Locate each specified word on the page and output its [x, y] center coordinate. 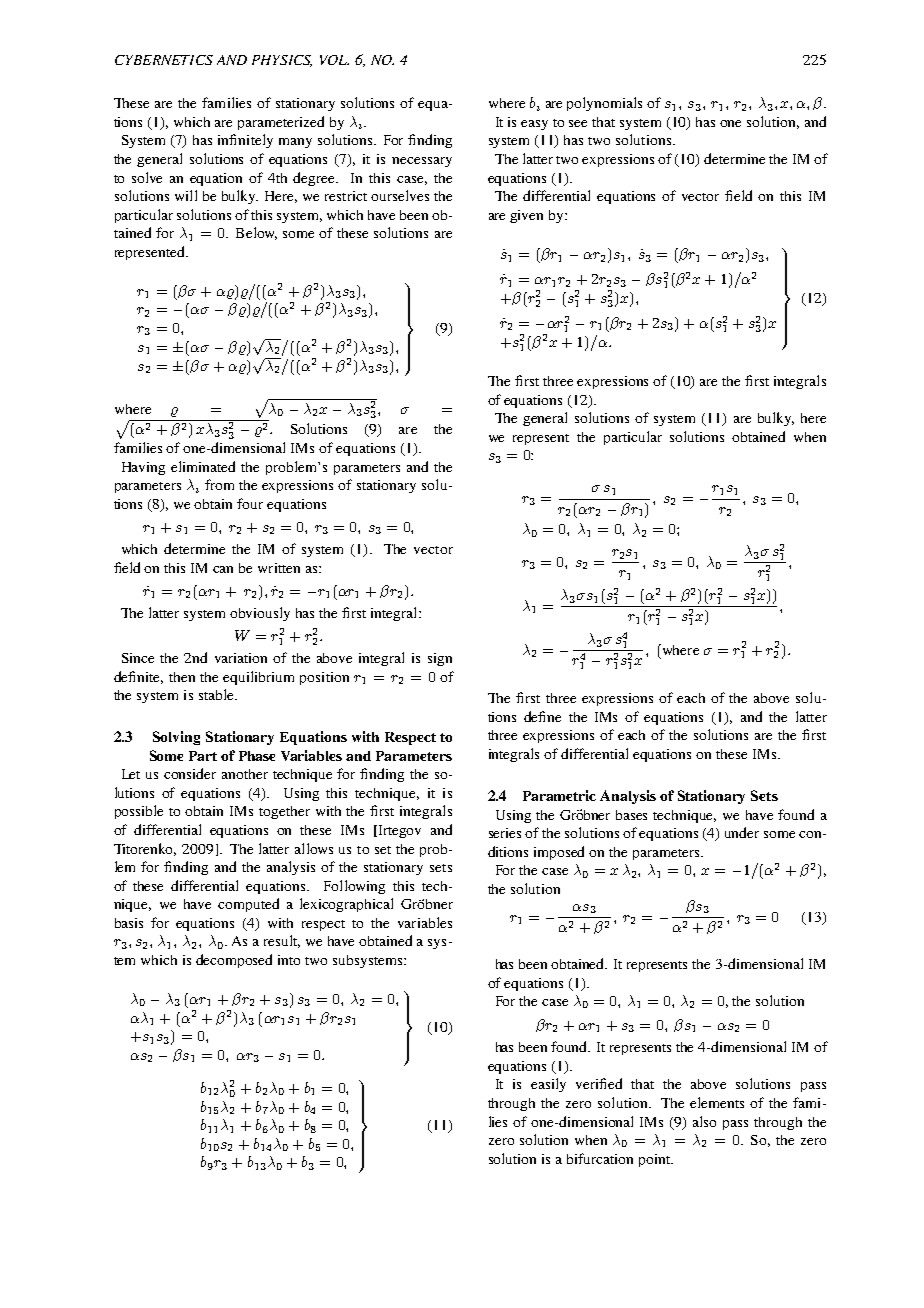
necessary [422, 162]
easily [548, 1085]
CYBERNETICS [164, 60]
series [505, 833]
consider [190, 773]
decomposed [234, 961]
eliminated [203, 466]
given [526, 216]
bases [631, 815]
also [704, 1121]
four [250, 503]
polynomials [604, 104]
